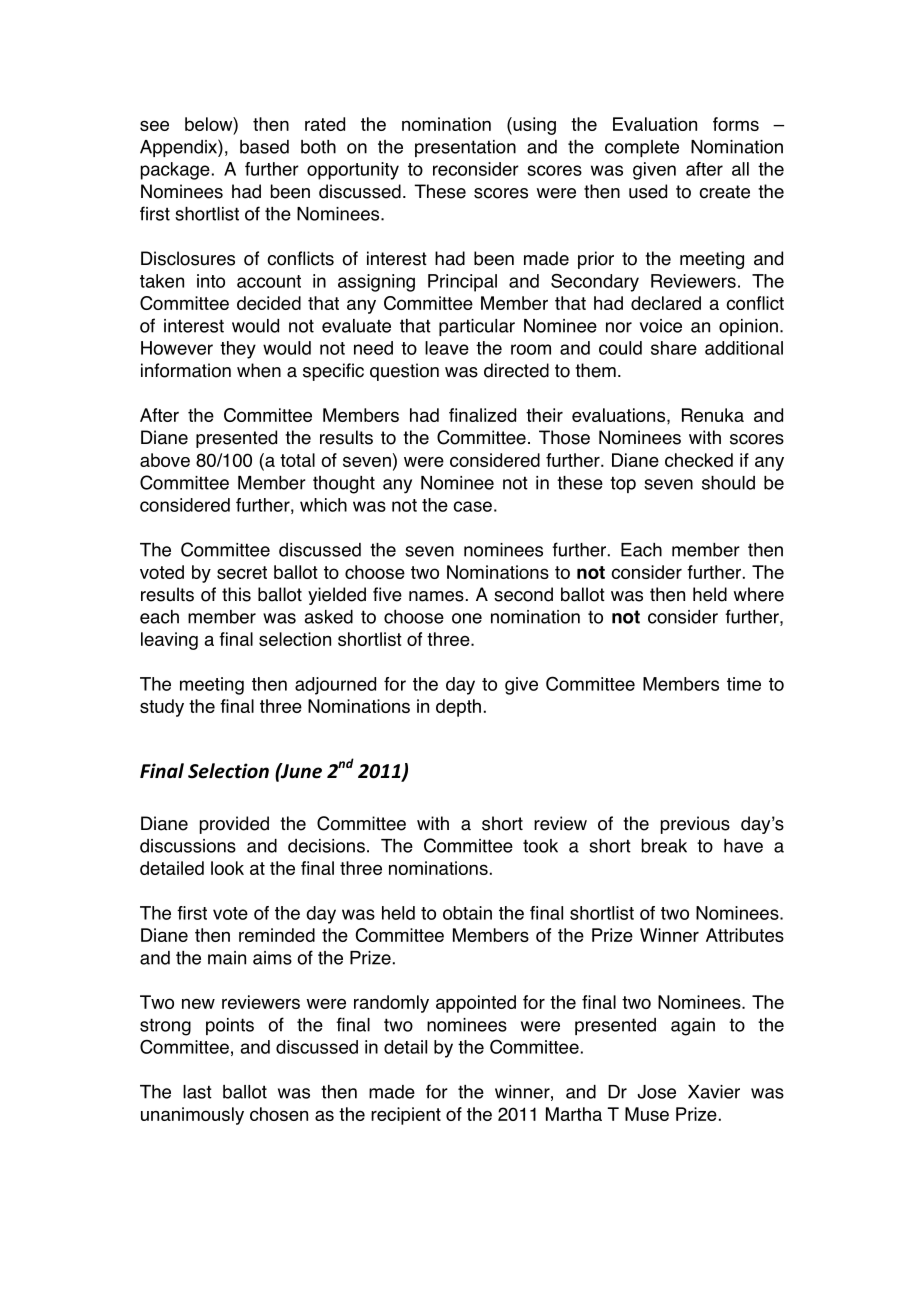 The image size is (924, 1308). What do you see at coordinates (472, 506) in the screenshot?
I see `case` at bounding box center [472, 506].
